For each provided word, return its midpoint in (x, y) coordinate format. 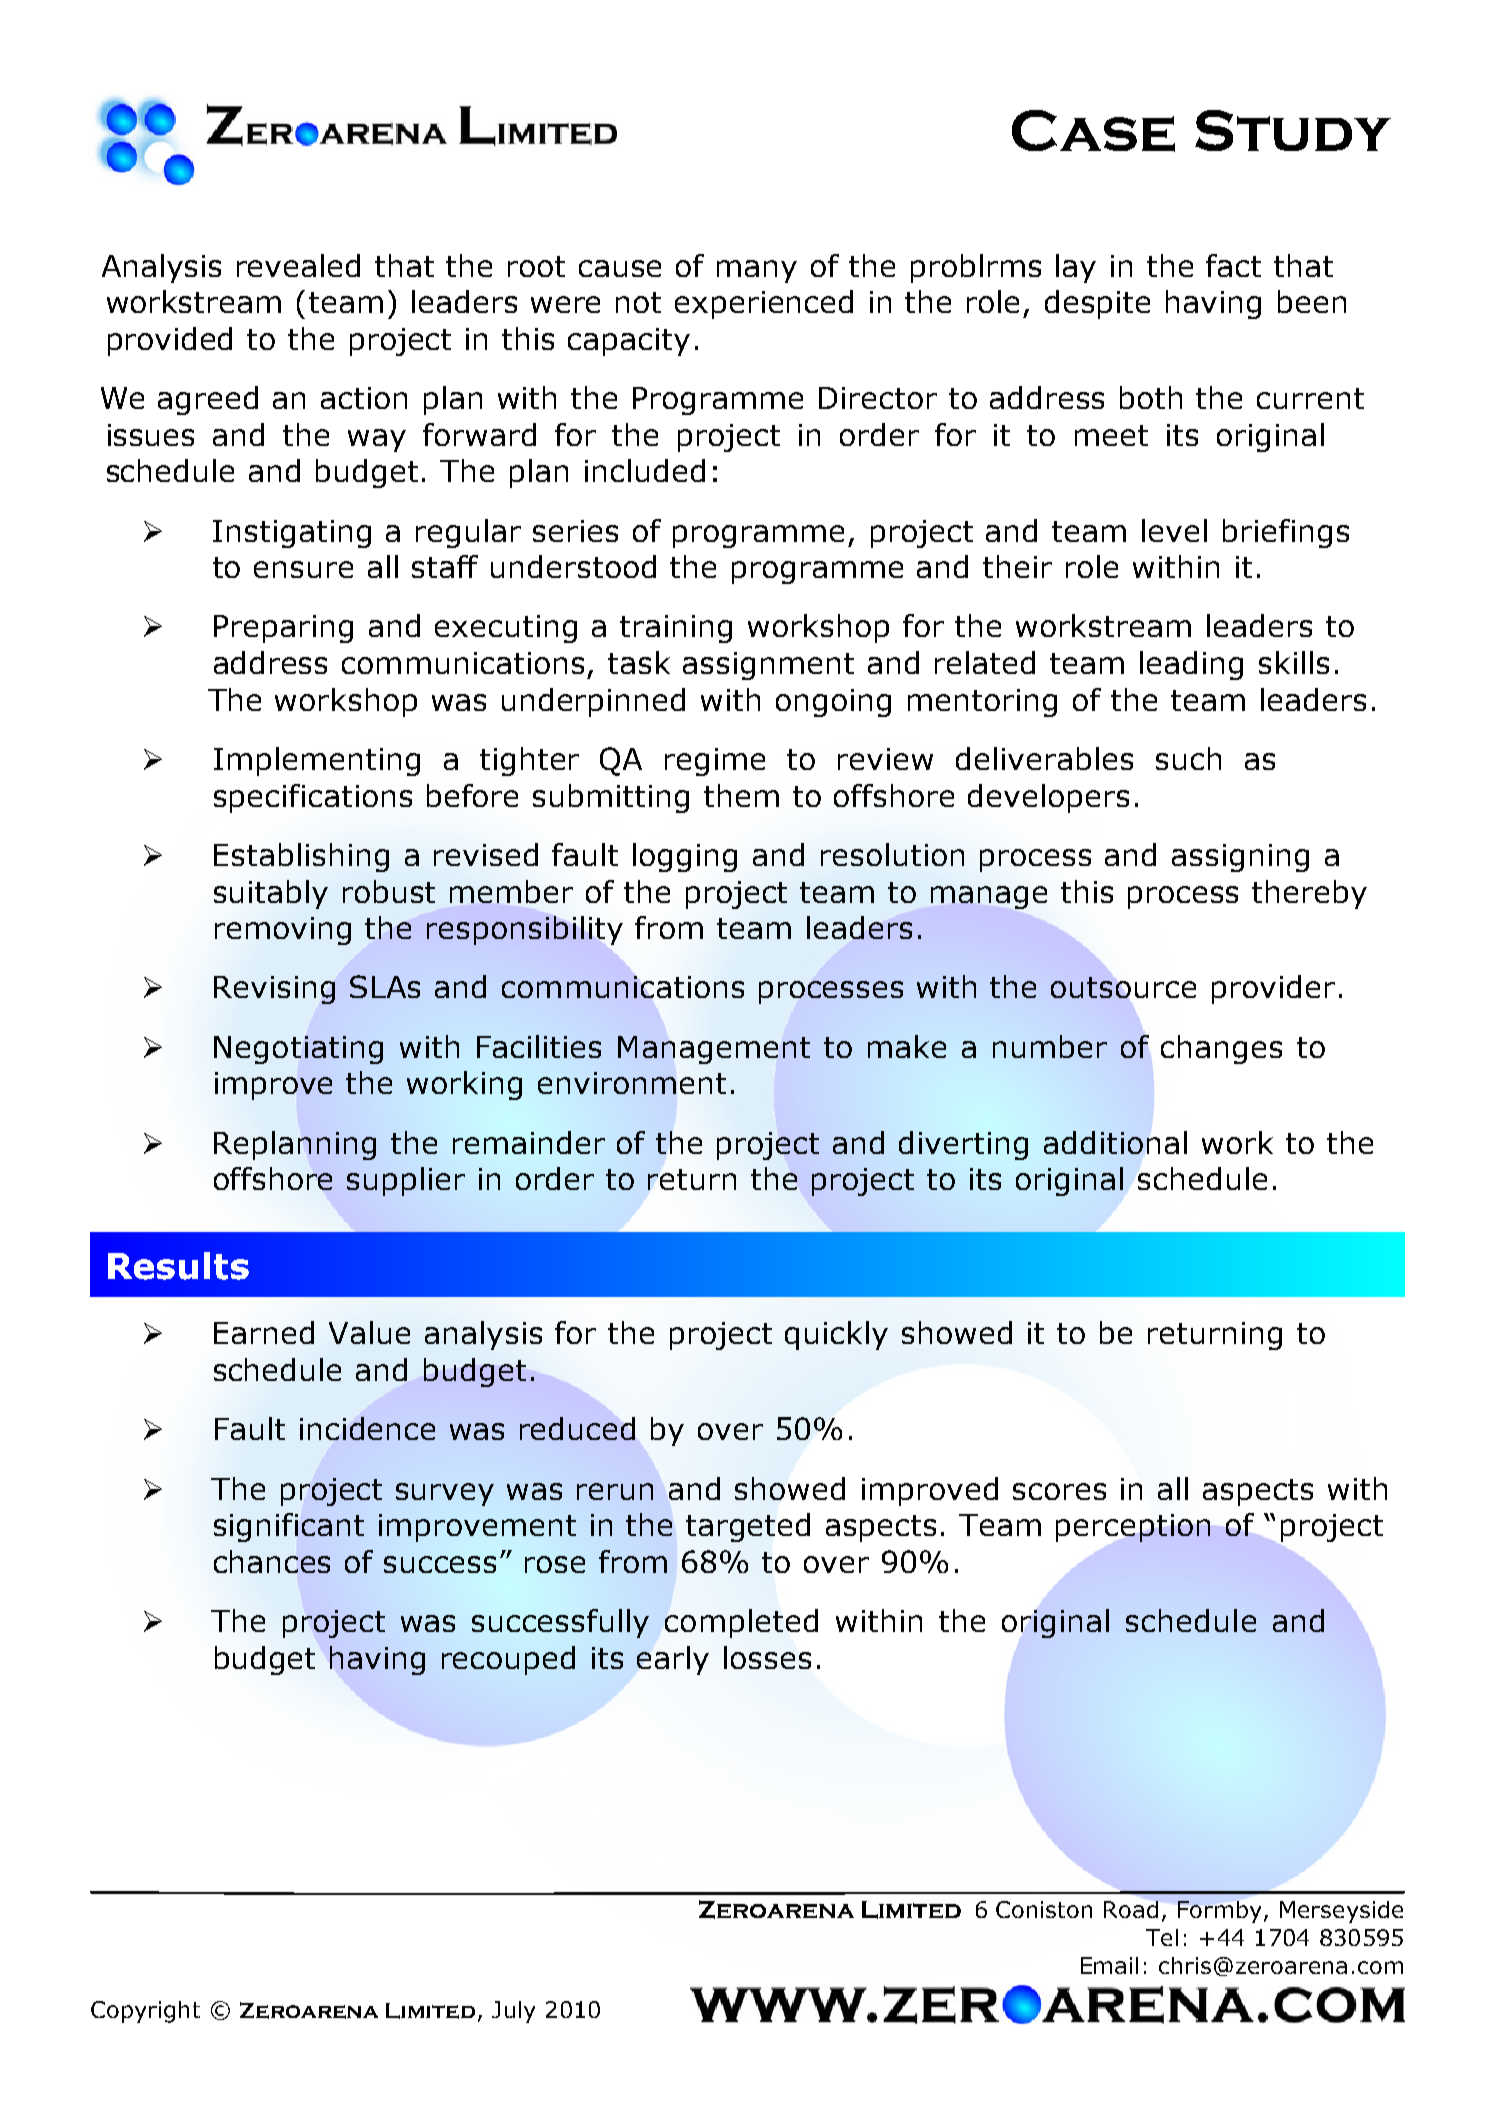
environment (632, 1083)
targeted (748, 1527)
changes (1221, 1049)
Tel (1162, 1937)
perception (1133, 1528)
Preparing (283, 629)
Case (1093, 131)
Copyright (145, 2012)
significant (289, 1527)
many (757, 271)
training (676, 629)
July (513, 2012)
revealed (298, 265)
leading (1191, 665)
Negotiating (298, 1050)
